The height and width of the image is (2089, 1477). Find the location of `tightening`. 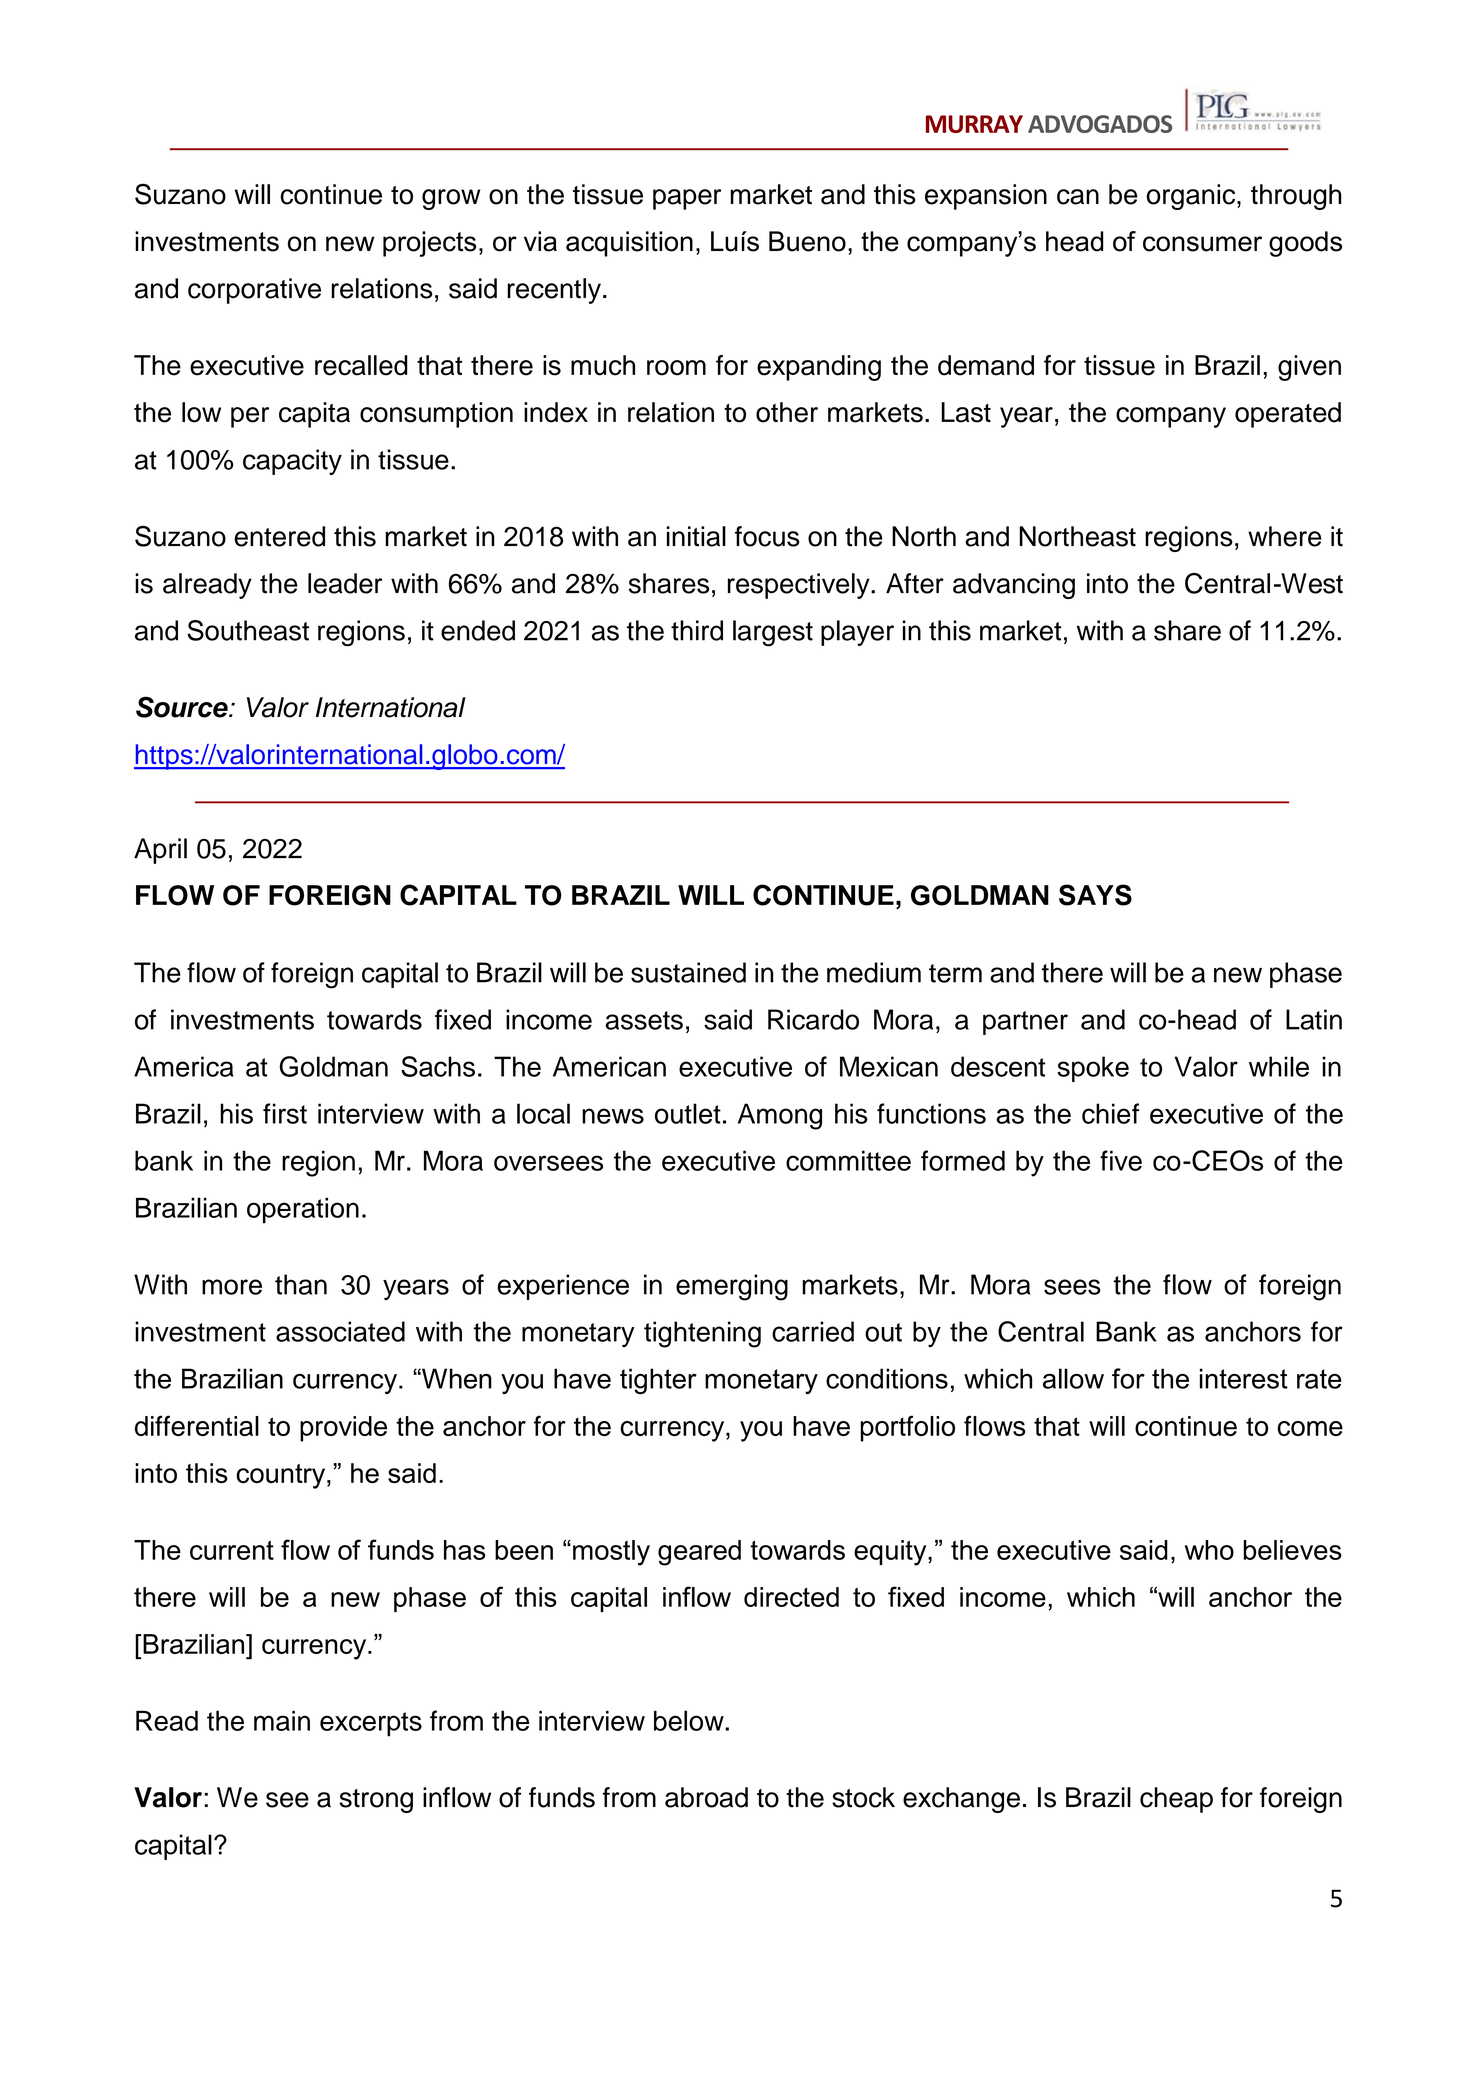

tightening is located at coordinates (702, 1334).
